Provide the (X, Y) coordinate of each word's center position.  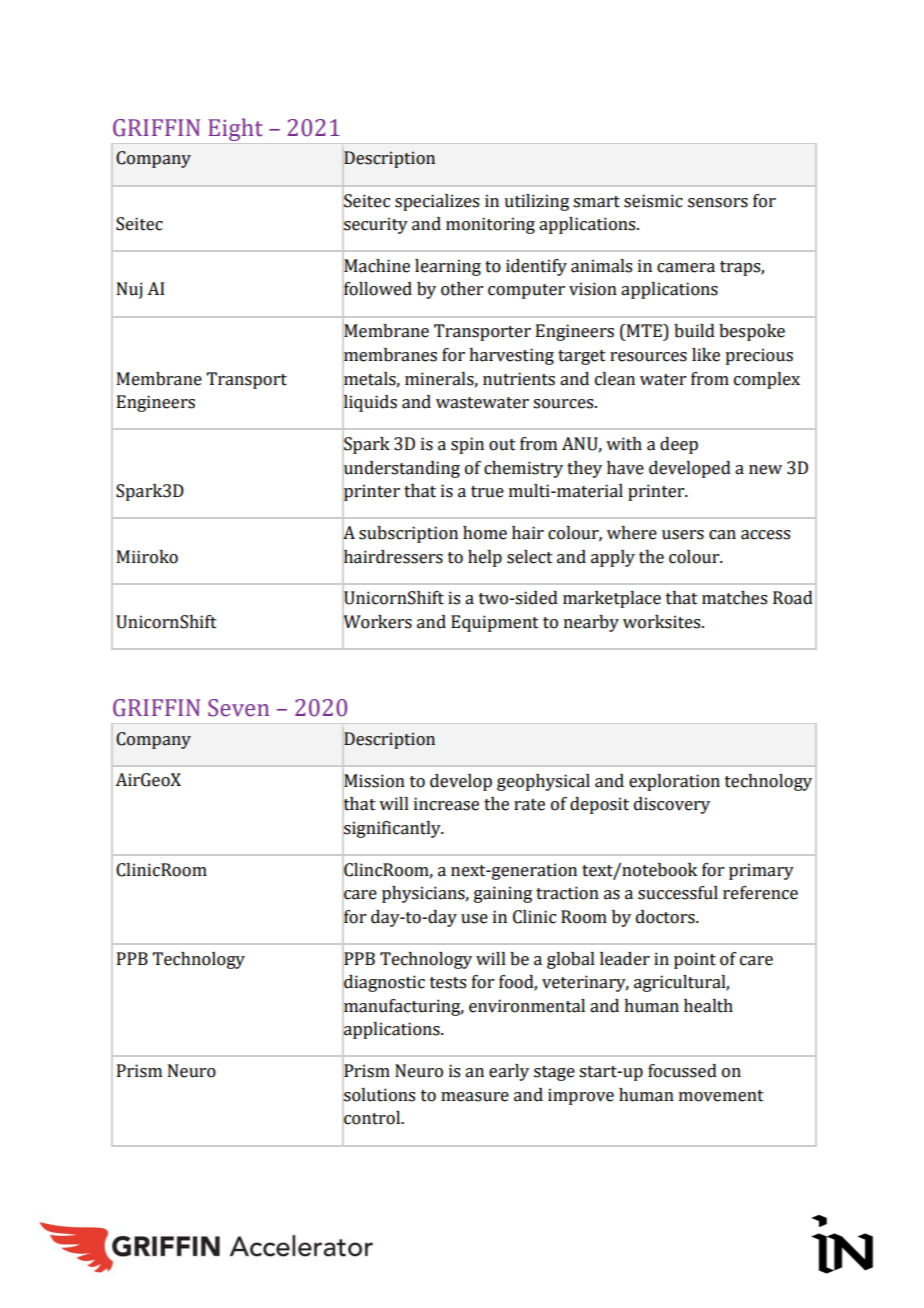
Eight (235, 129)
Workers (377, 621)
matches (734, 598)
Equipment (495, 623)
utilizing (536, 202)
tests (448, 983)
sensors (718, 203)
